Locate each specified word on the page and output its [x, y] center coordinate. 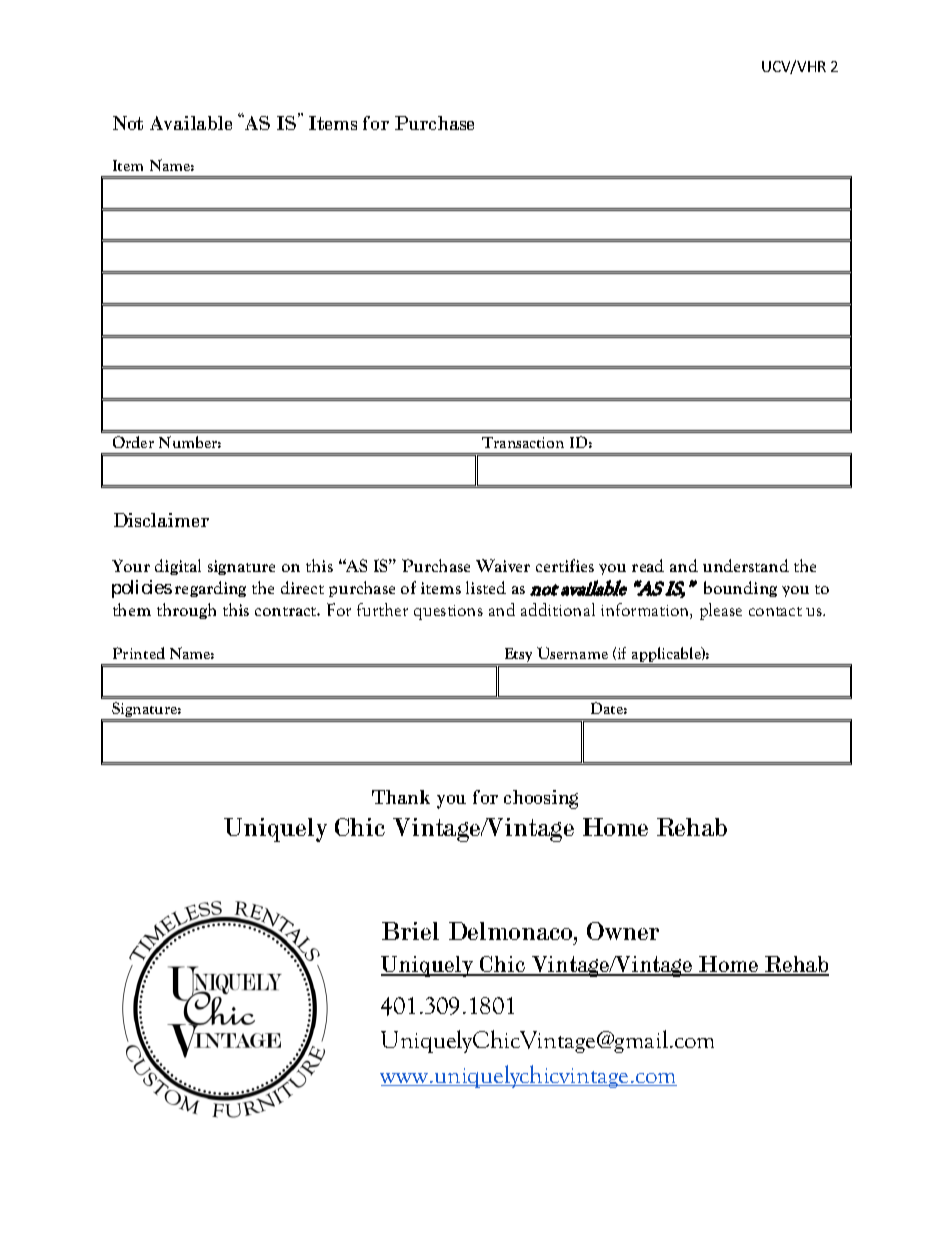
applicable [666, 656]
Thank [401, 797]
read [648, 565]
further [382, 609]
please [721, 611]
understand [746, 565]
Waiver [503, 565]
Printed [139, 653]
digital [178, 567]
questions [448, 612]
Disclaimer [161, 520]
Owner [623, 931]
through [186, 611]
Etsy [518, 656]
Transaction [523, 442]
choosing [541, 799]
